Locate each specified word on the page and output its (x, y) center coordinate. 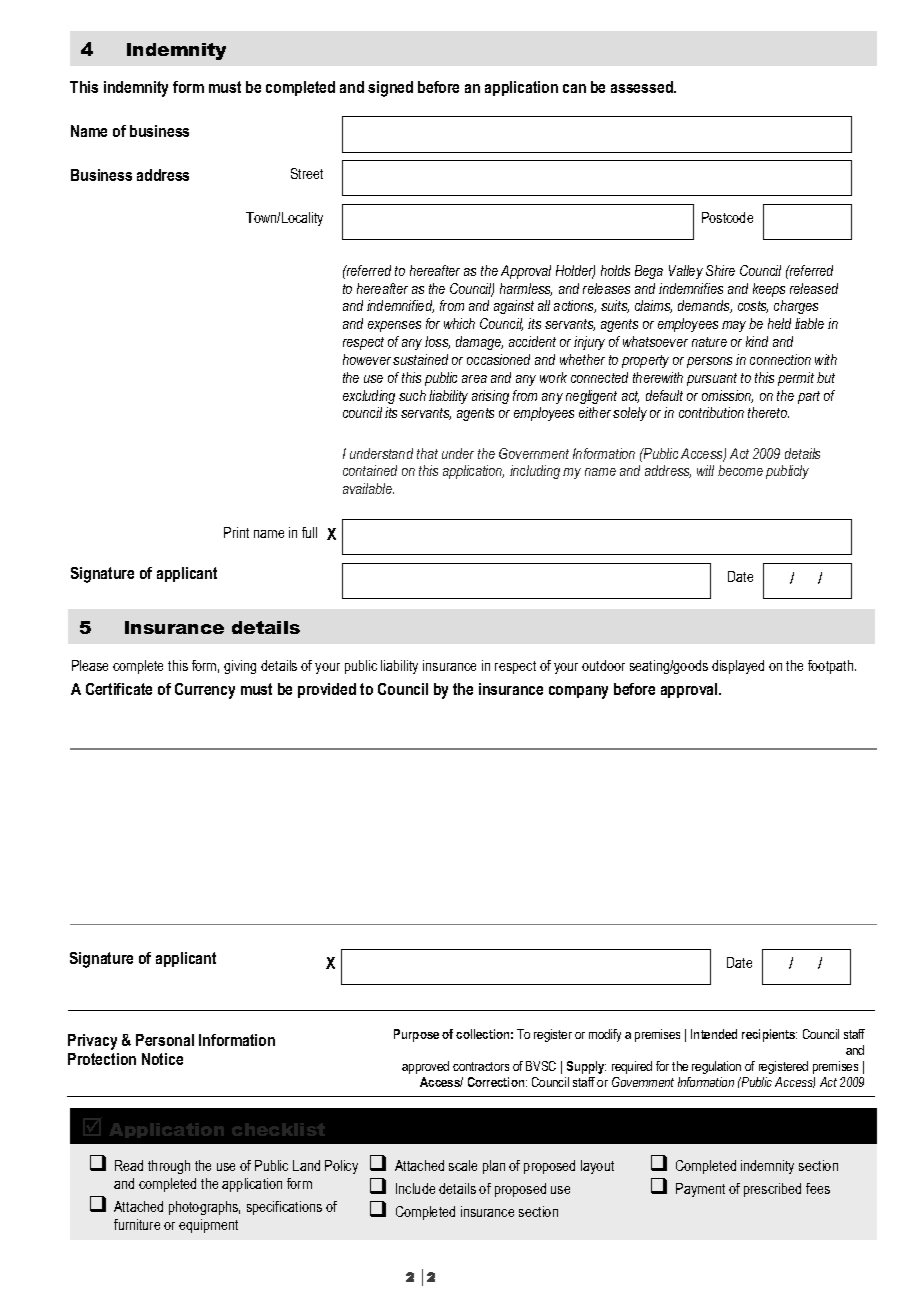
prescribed (772, 1190)
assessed (643, 87)
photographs (204, 1208)
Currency (205, 691)
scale (463, 1165)
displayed (738, 667)
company (578, 692)
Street (307, 173)
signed (390, 89)
